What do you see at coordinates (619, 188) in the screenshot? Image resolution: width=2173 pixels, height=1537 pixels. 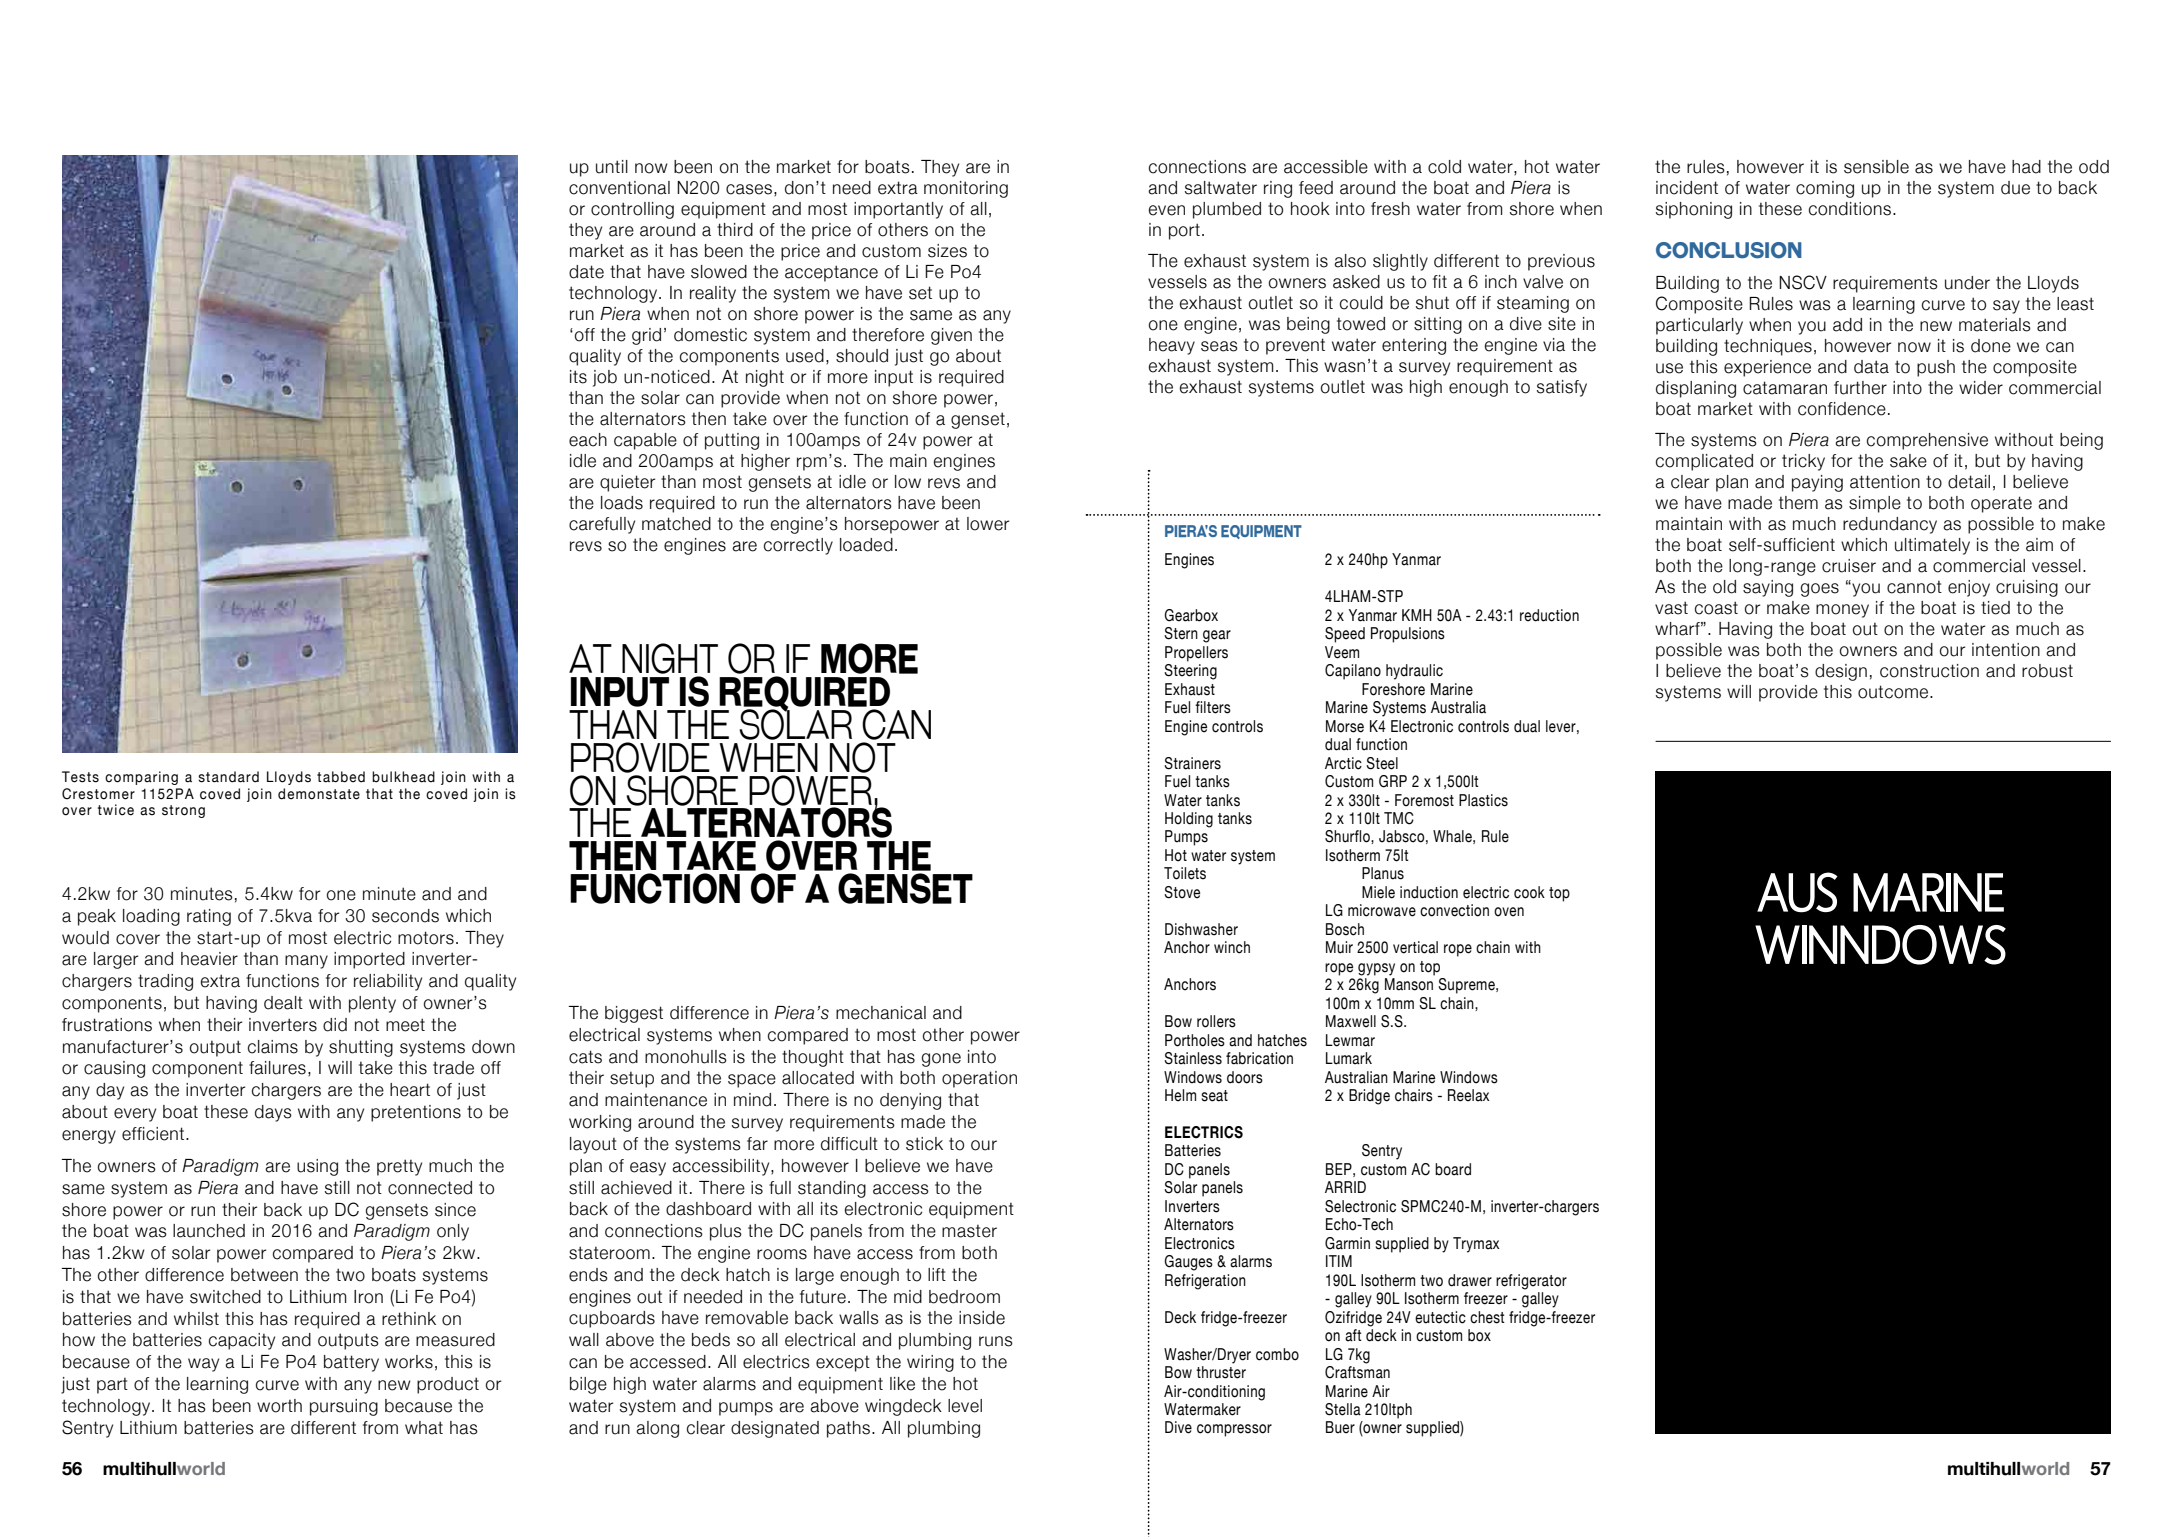 I see `conventional` at bounding box center [619, 188].
